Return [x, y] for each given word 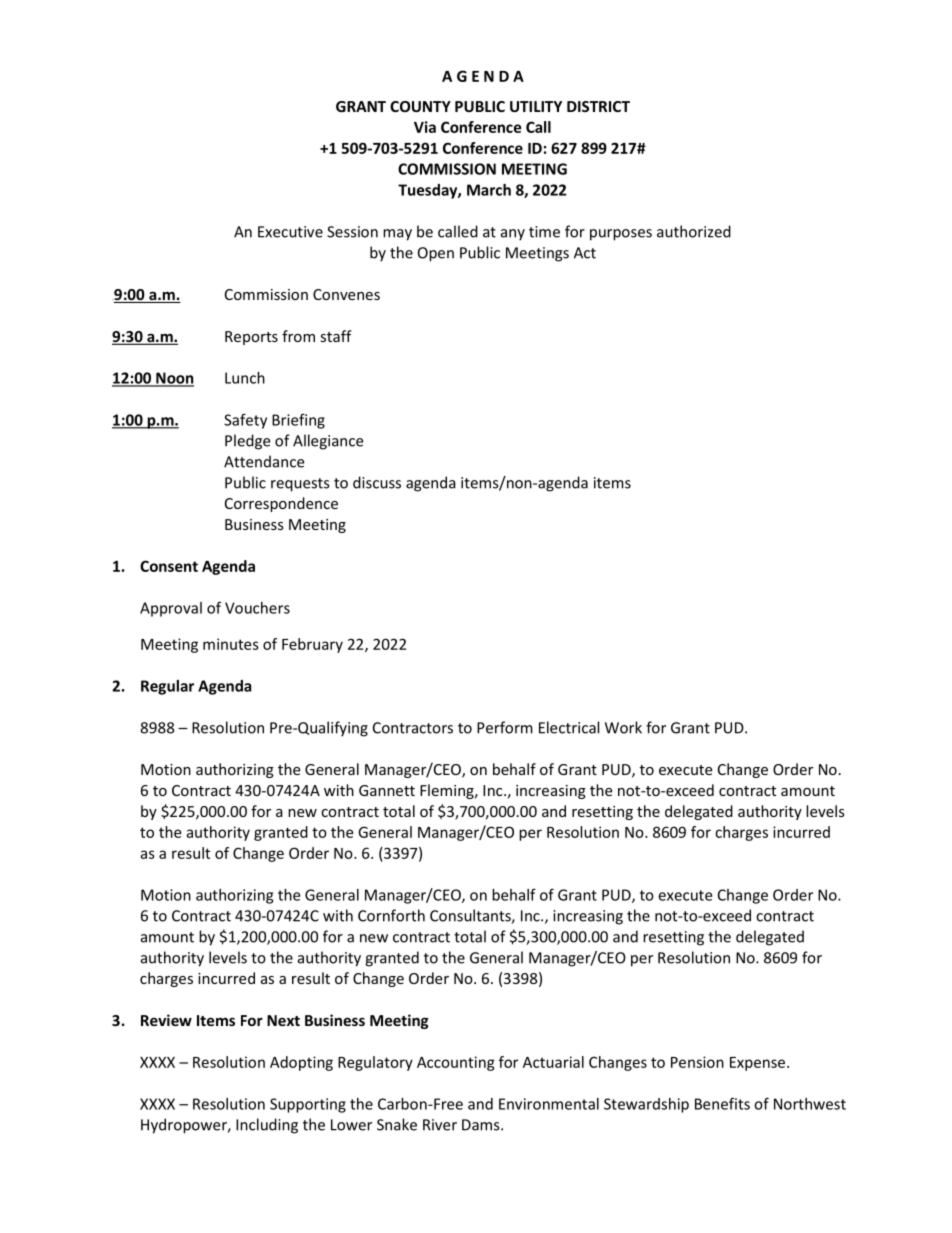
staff [336, 336]
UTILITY [536, 106]
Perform [505, 727]
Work [623, 727]
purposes [621, 235]
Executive [290, 232]
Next [283, 1020]
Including [267, 1126]
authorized [694, 231]
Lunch [245, 378]
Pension [697, 1062]
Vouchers [257, 608]
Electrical [569, 727]
